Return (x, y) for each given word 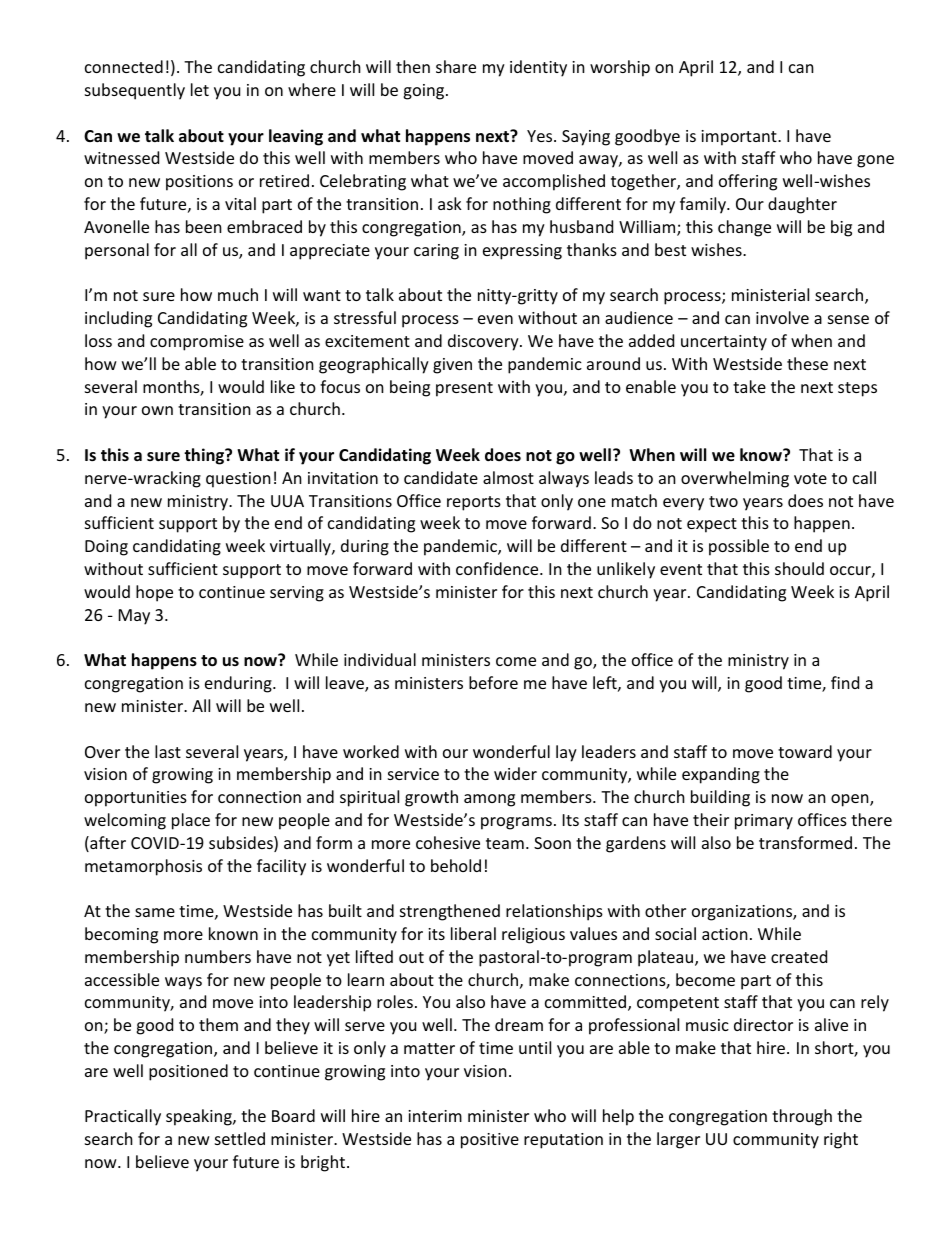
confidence (498, 568)
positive (490, 1141)
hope (154, 593)
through (802, 1117)
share (456, 66)
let (200, 89)
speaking (200, 1117)
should (799, 568)
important (740, 138)
